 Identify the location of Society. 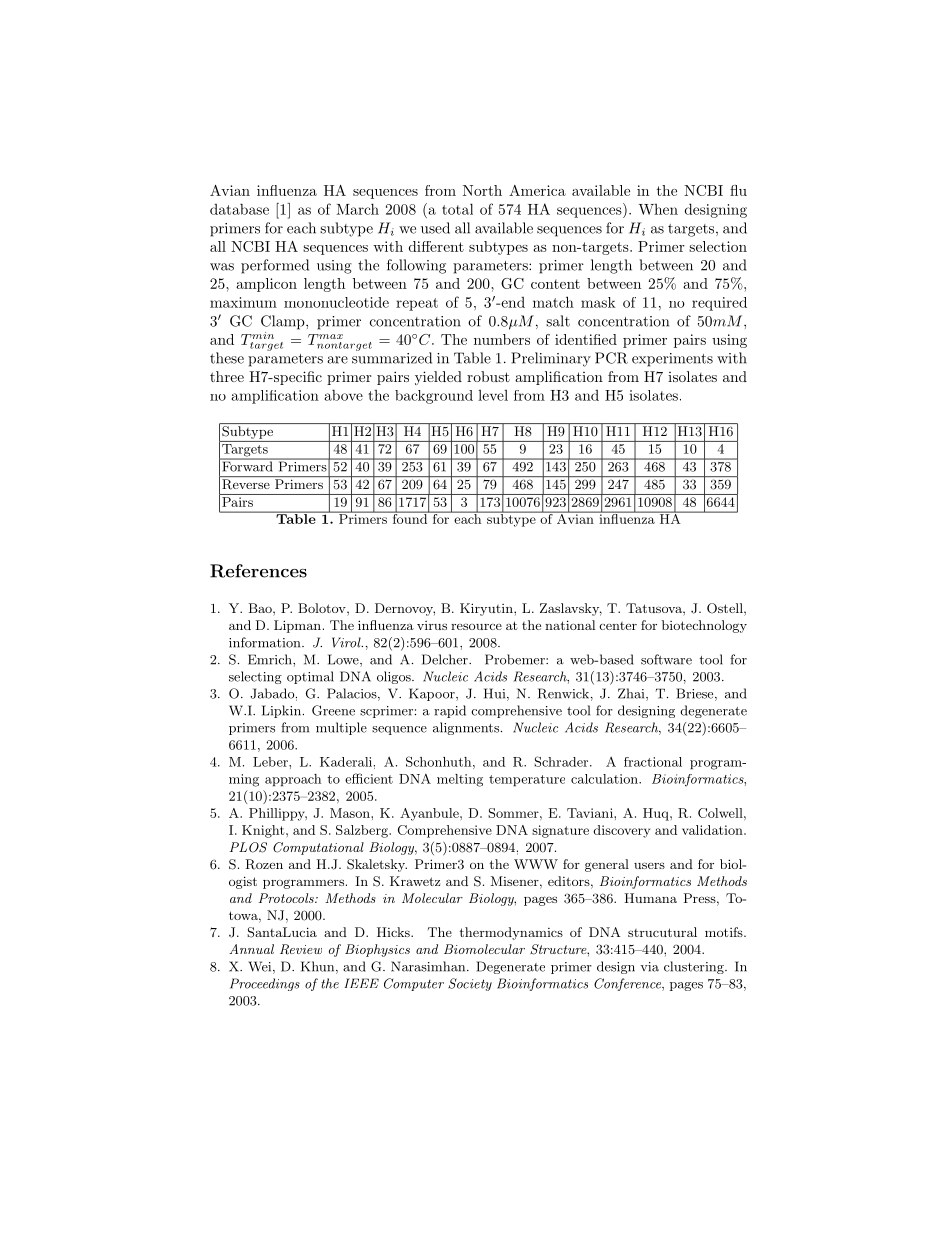
(470, 984).
